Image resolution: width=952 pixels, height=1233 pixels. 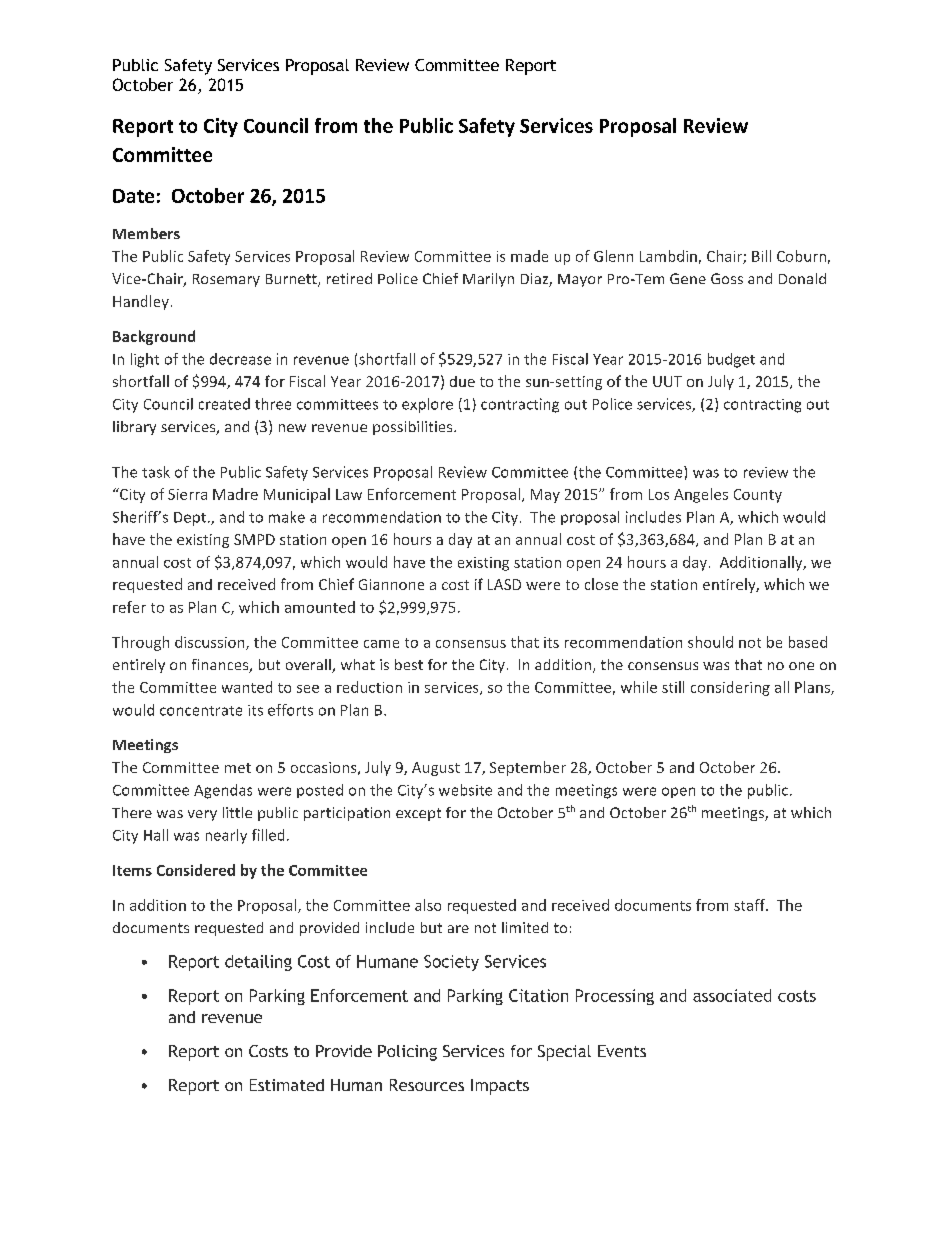 What do you see at coordinates (211, 643) in the screenshot?
I see `discussion` at bounding box center [211, 643].
